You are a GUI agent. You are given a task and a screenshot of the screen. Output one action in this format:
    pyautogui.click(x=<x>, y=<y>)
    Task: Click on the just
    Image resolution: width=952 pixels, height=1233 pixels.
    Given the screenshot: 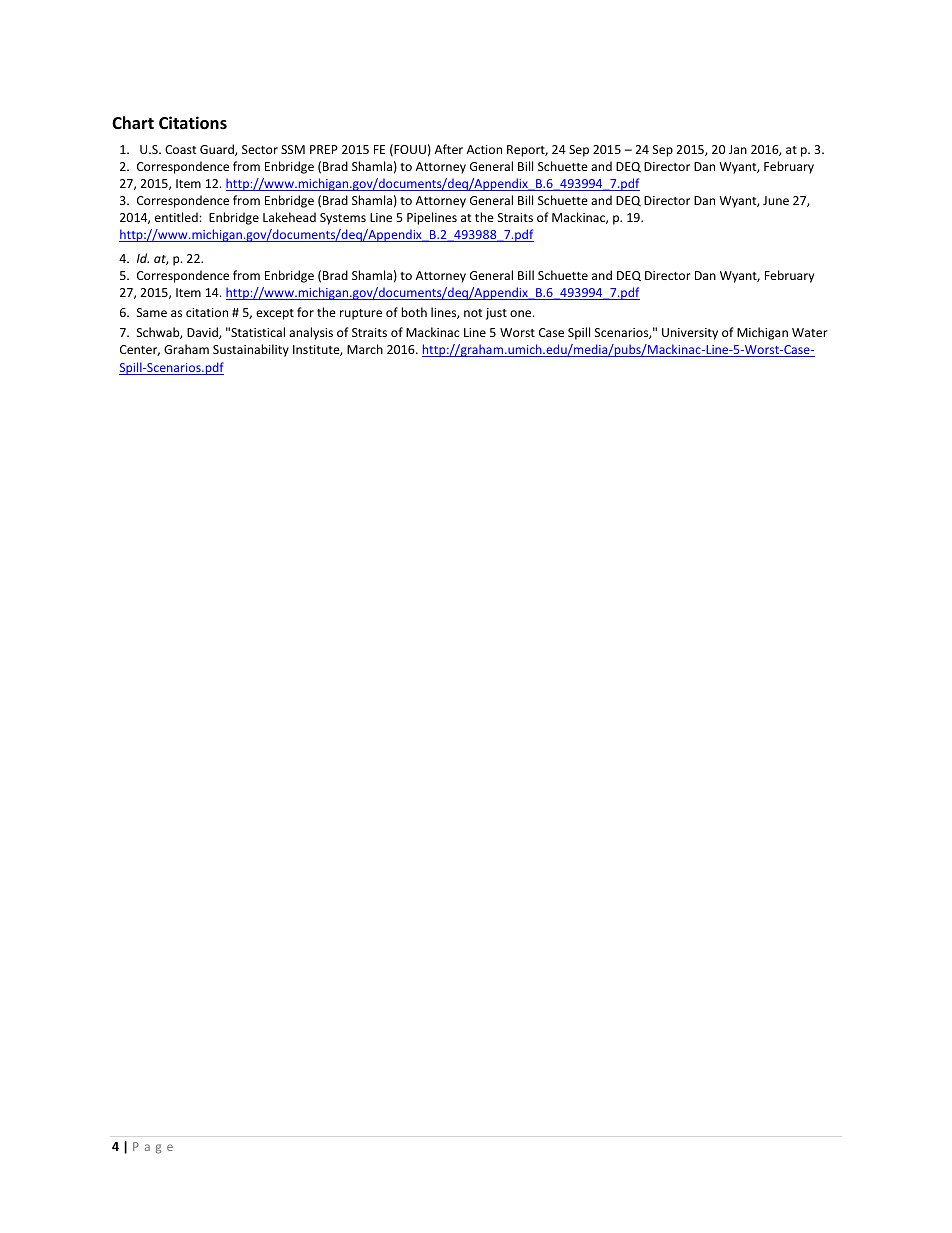 What is the action you would take?
    pyautogui.click(x=496, y=314)
